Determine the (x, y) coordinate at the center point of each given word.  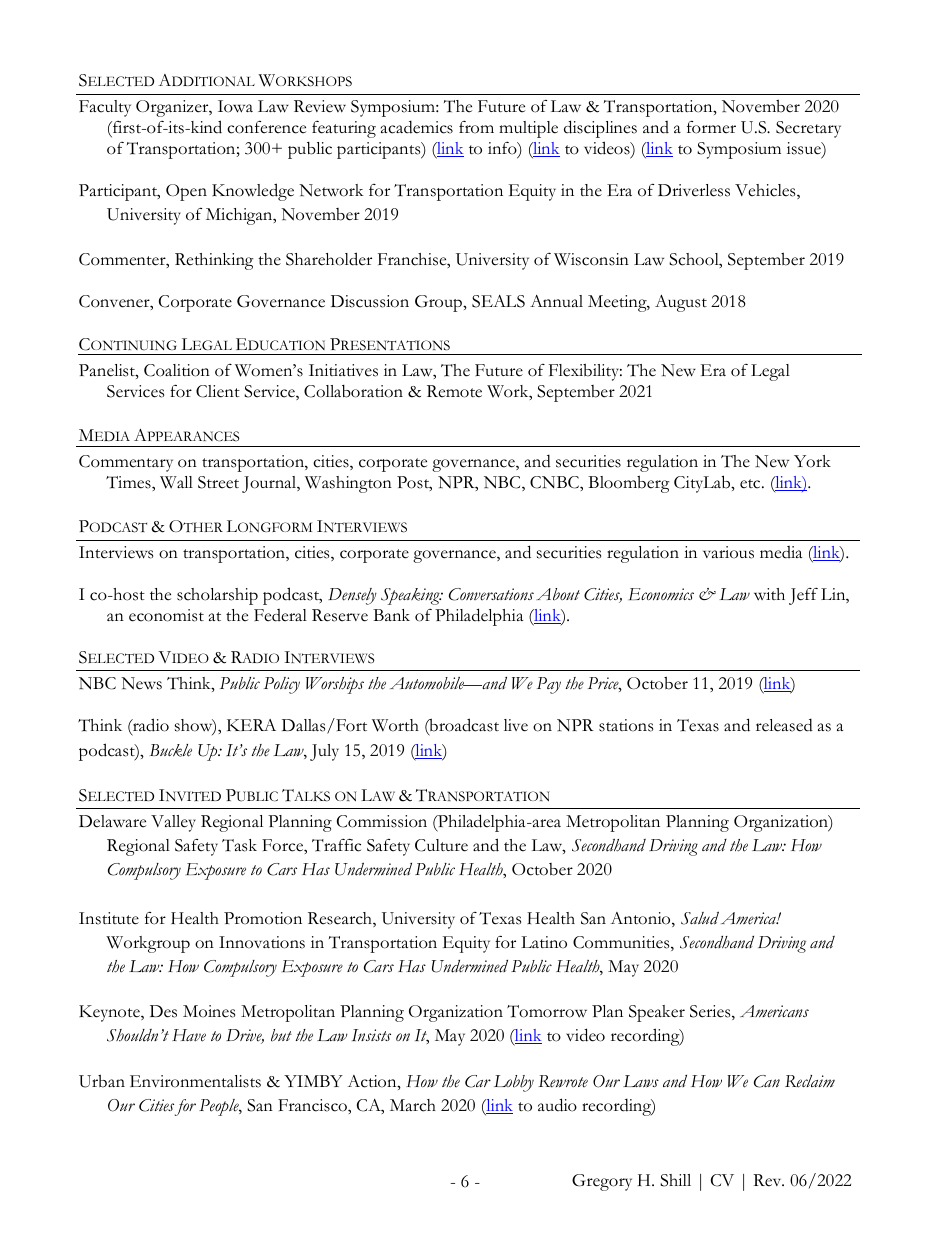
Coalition (177, 370)
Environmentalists (195, 1081)
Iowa (235, 106)
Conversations (491, 594)
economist (166, 615)
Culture (441, 845)
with (769, 594)
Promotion (263, 918)
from (476, 127)
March (413, 1105)
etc (751, 484)
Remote (454, 391)
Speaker (657, 1013)
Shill (675, 1180)
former (711, 127)
